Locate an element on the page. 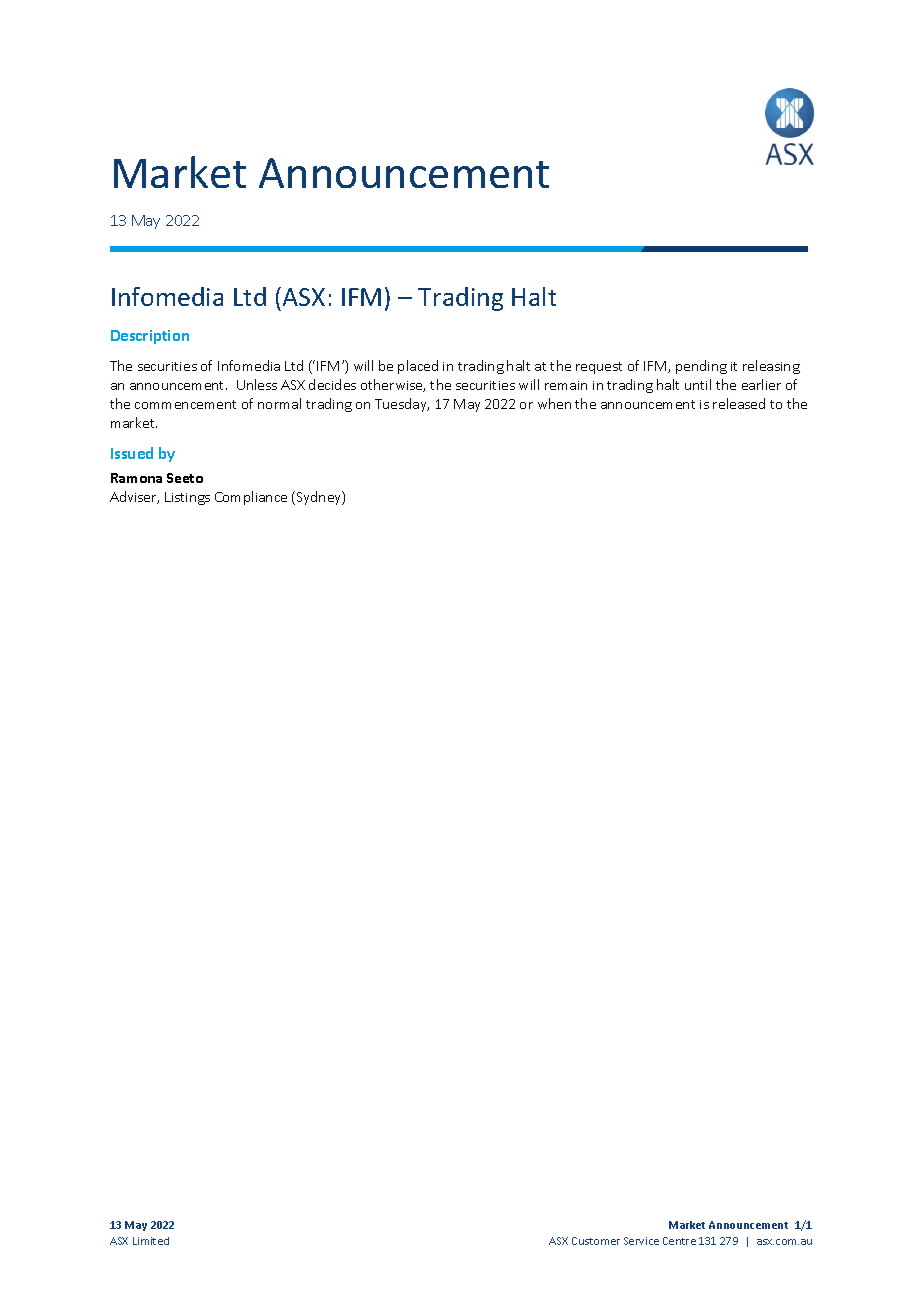 The image size is (924, 1308). placed is located at coordinates (418, 367).
